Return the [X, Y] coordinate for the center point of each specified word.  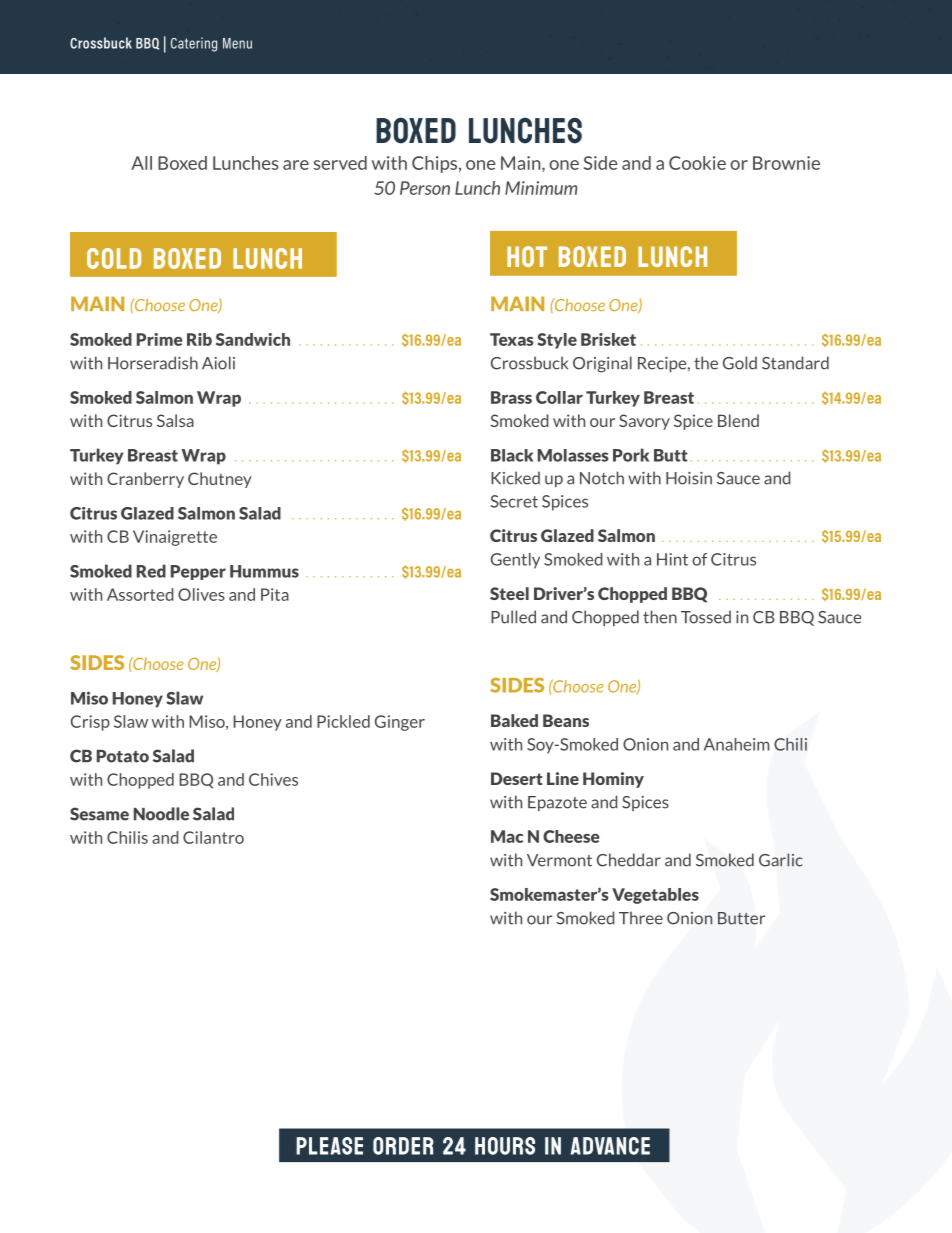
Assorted [140, 594]
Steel [509, 593]
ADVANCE [610, 1146]
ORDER [403, 1146]
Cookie [697, 163]
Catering [194, 44]
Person [425, 188]
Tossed [706, 617]
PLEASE [329, 1146]
